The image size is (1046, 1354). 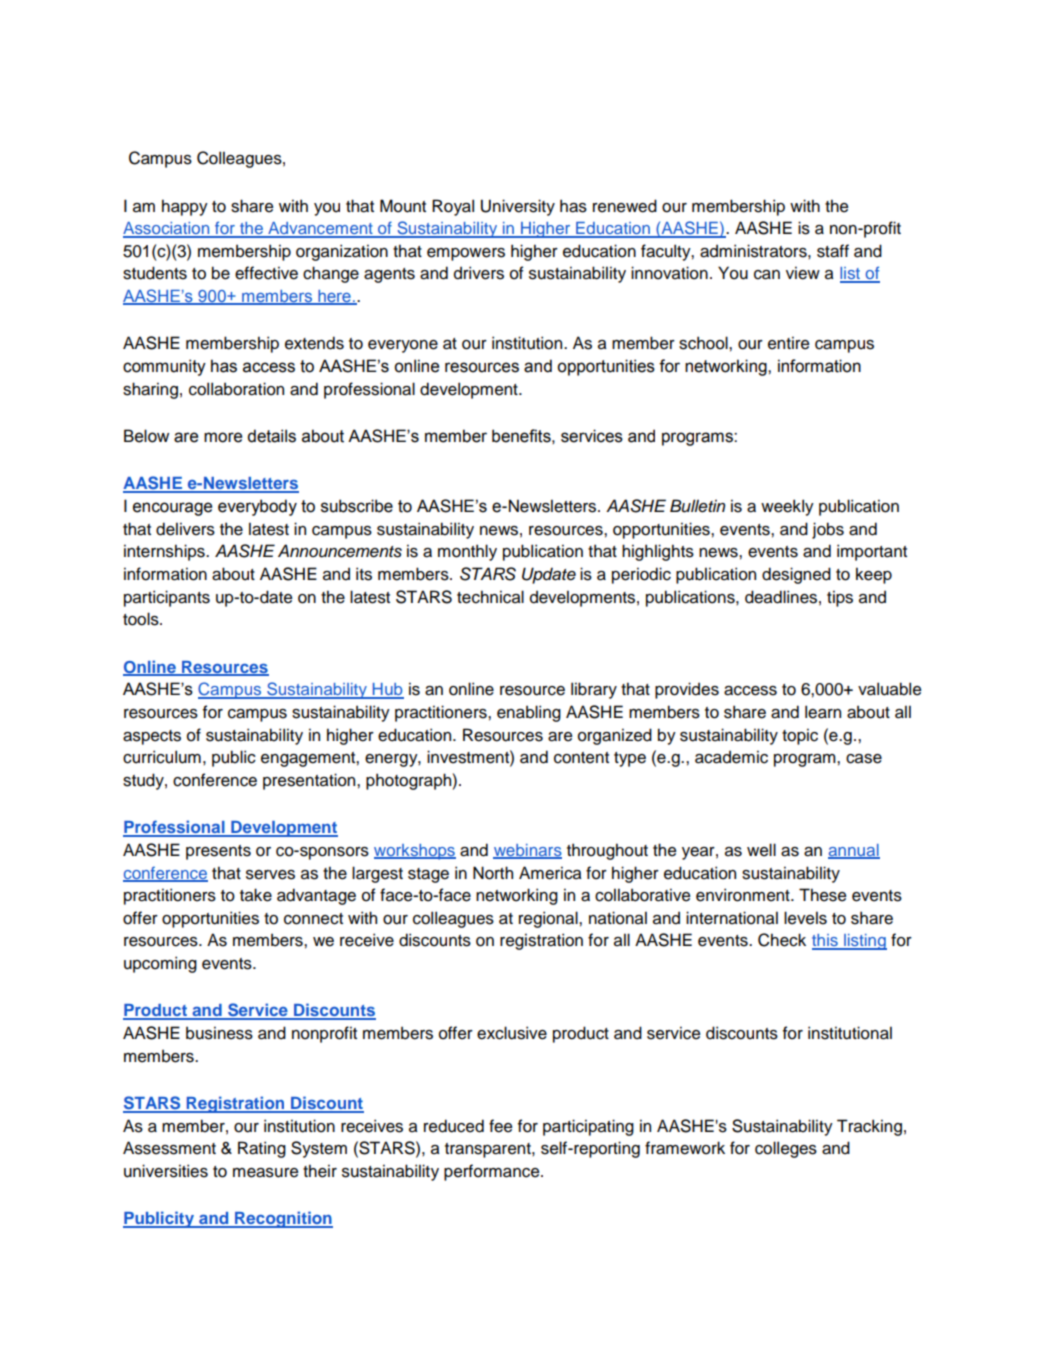 What do you see at coordinates (185, 207) in the document?
I see `happy` at bounding box center [185, 207].
